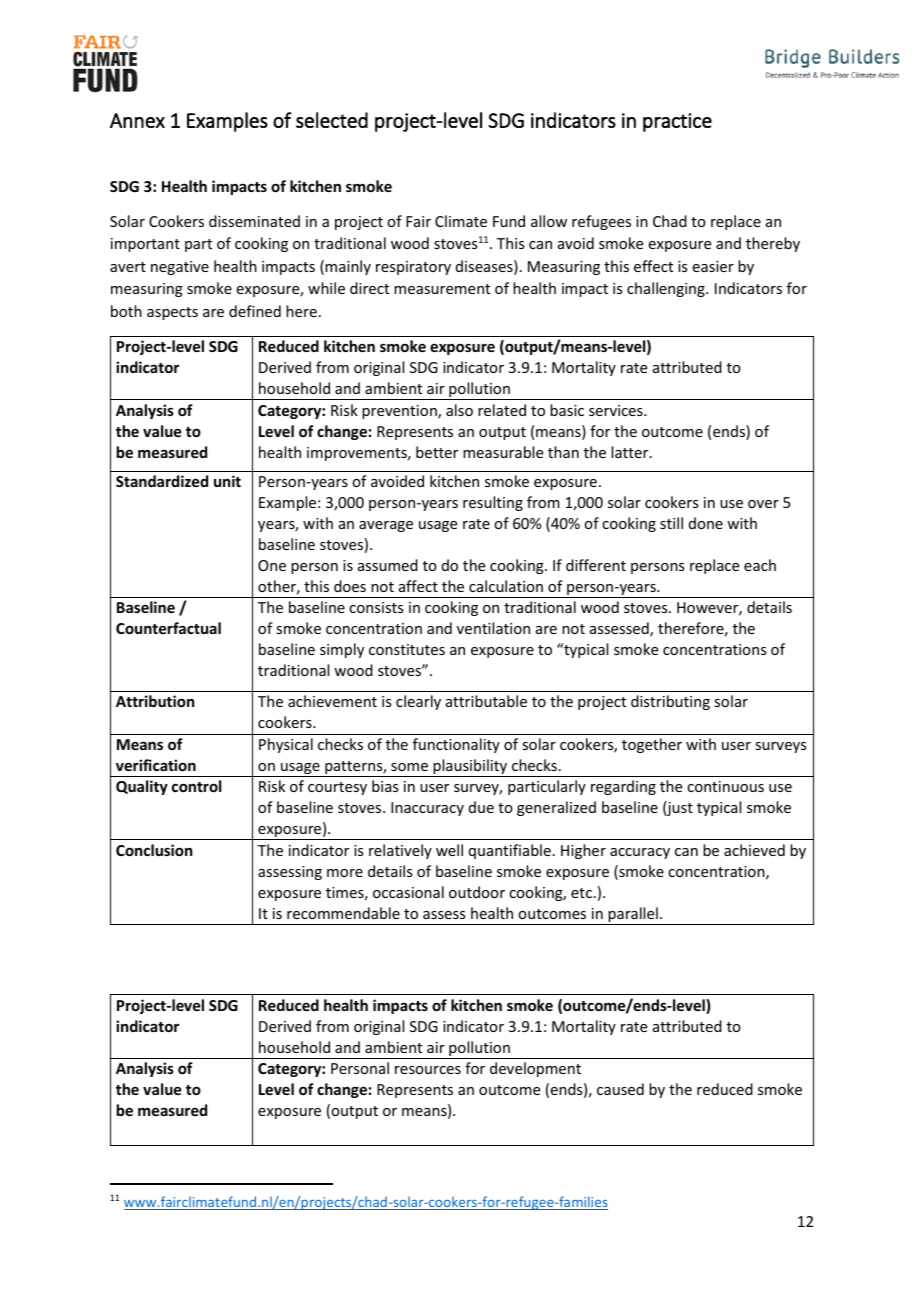 The width and height of the screenshot is (924, 1308). Describe the element at coordinates (155, 701) in the screenshot. I see `Attribution` at that location.
